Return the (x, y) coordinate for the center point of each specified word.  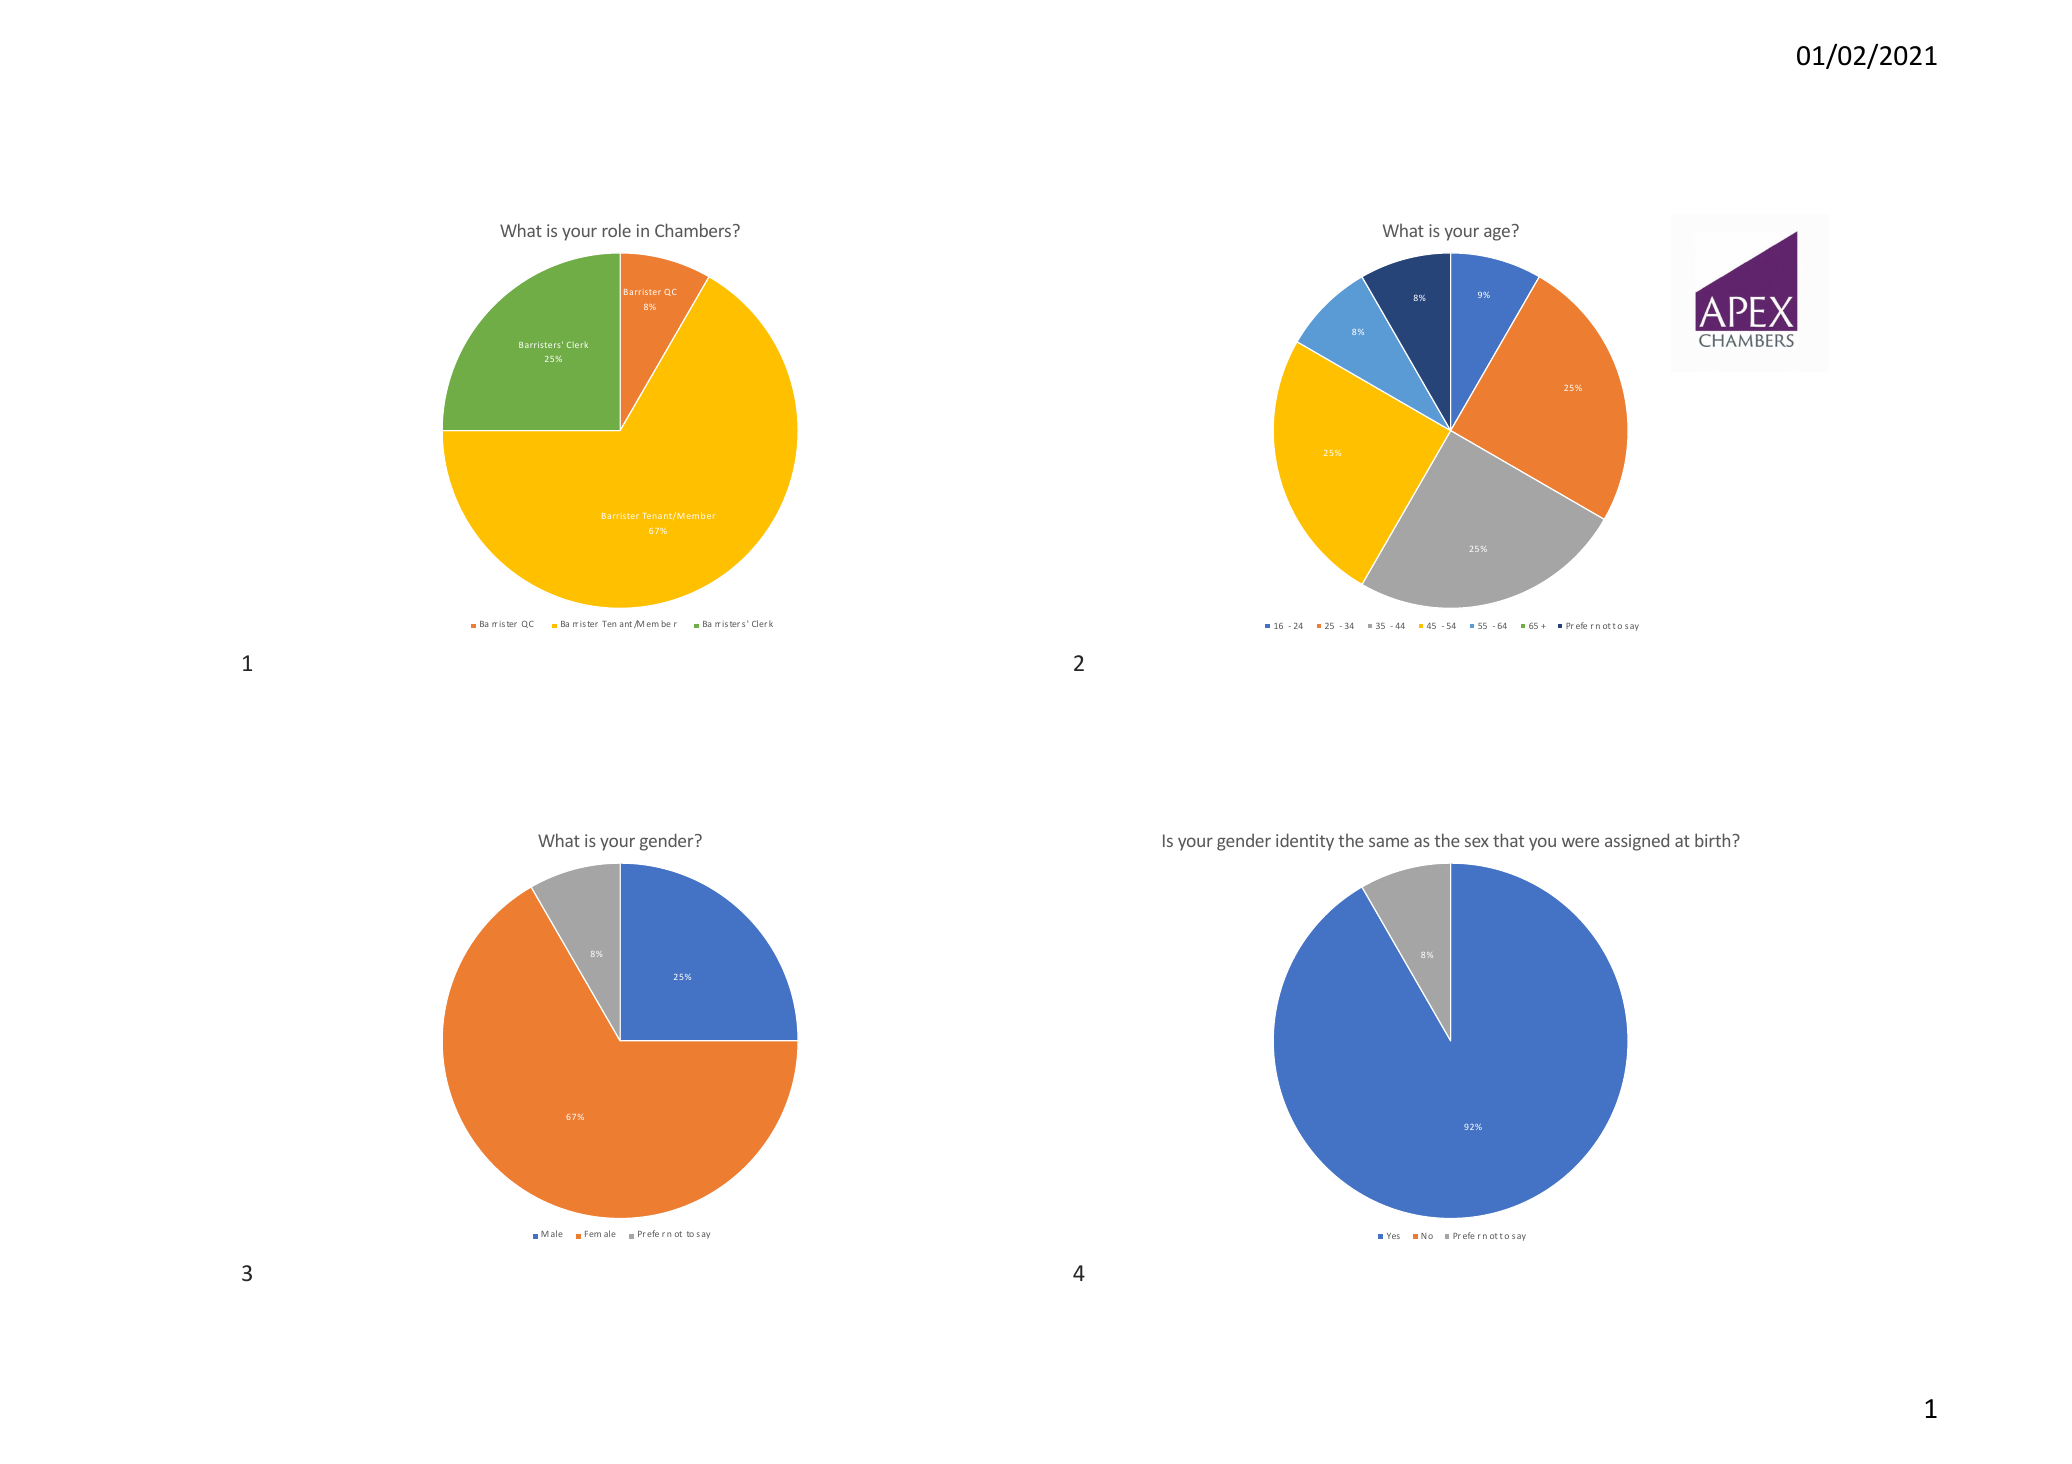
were (1580, 842)
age (1497, 234)
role (617, 230)
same (1389, 842)
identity (1305, 842)
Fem (593, 1234)
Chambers (694, 230)
